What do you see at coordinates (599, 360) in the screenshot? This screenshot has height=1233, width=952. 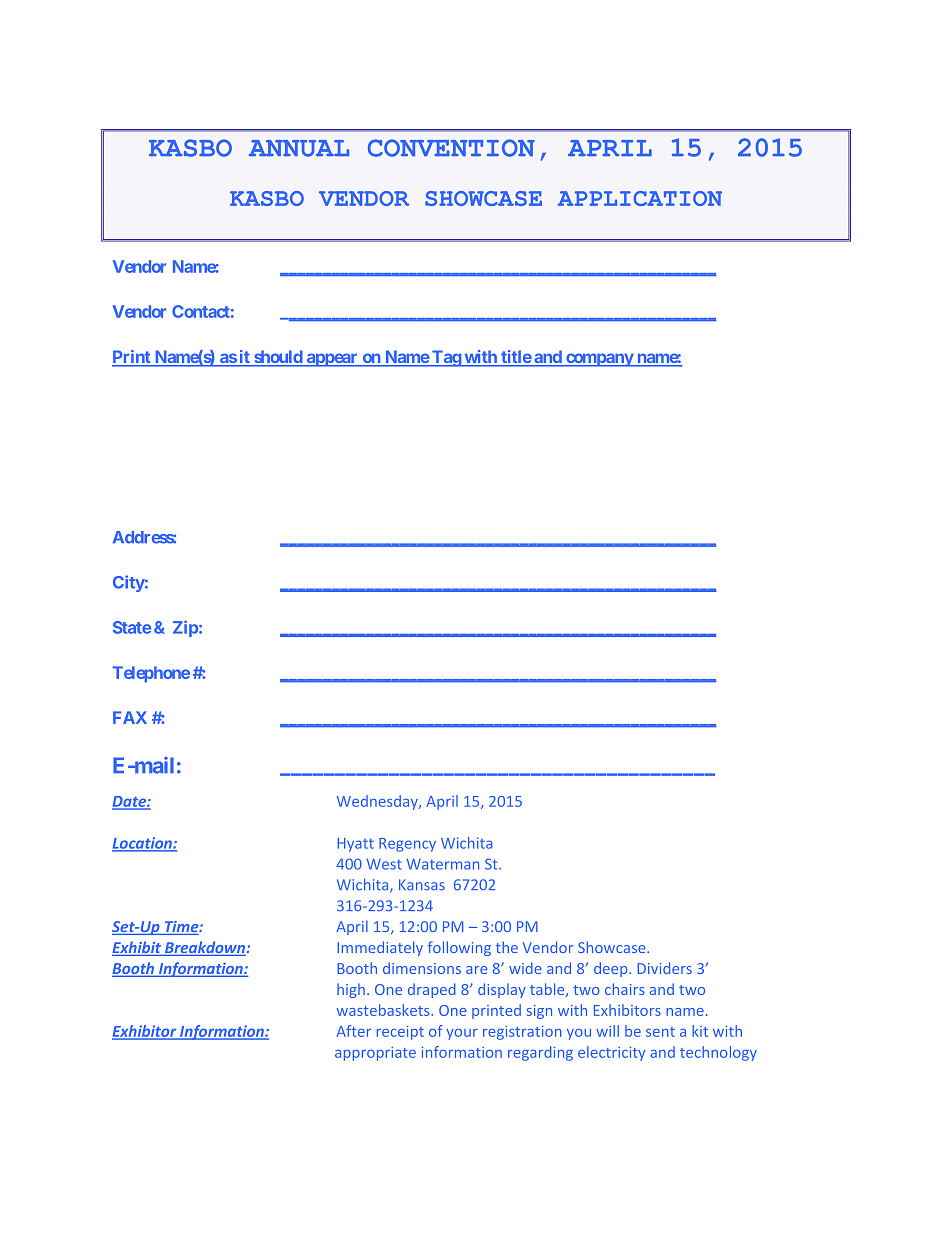 I see `company` at bounding box center [599, 360].
